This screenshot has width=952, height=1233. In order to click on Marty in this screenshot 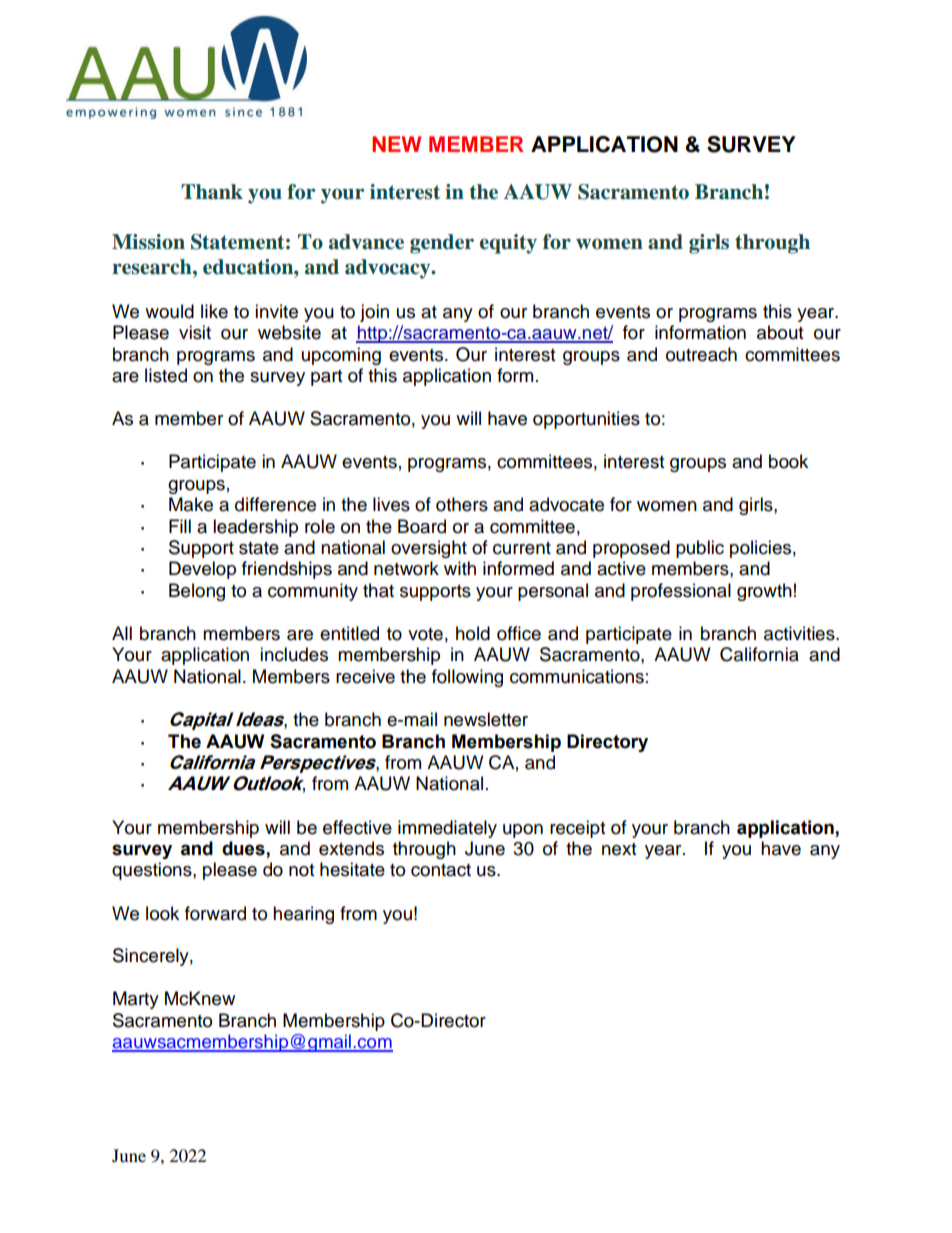, I will do `click(136, 1000)`.
